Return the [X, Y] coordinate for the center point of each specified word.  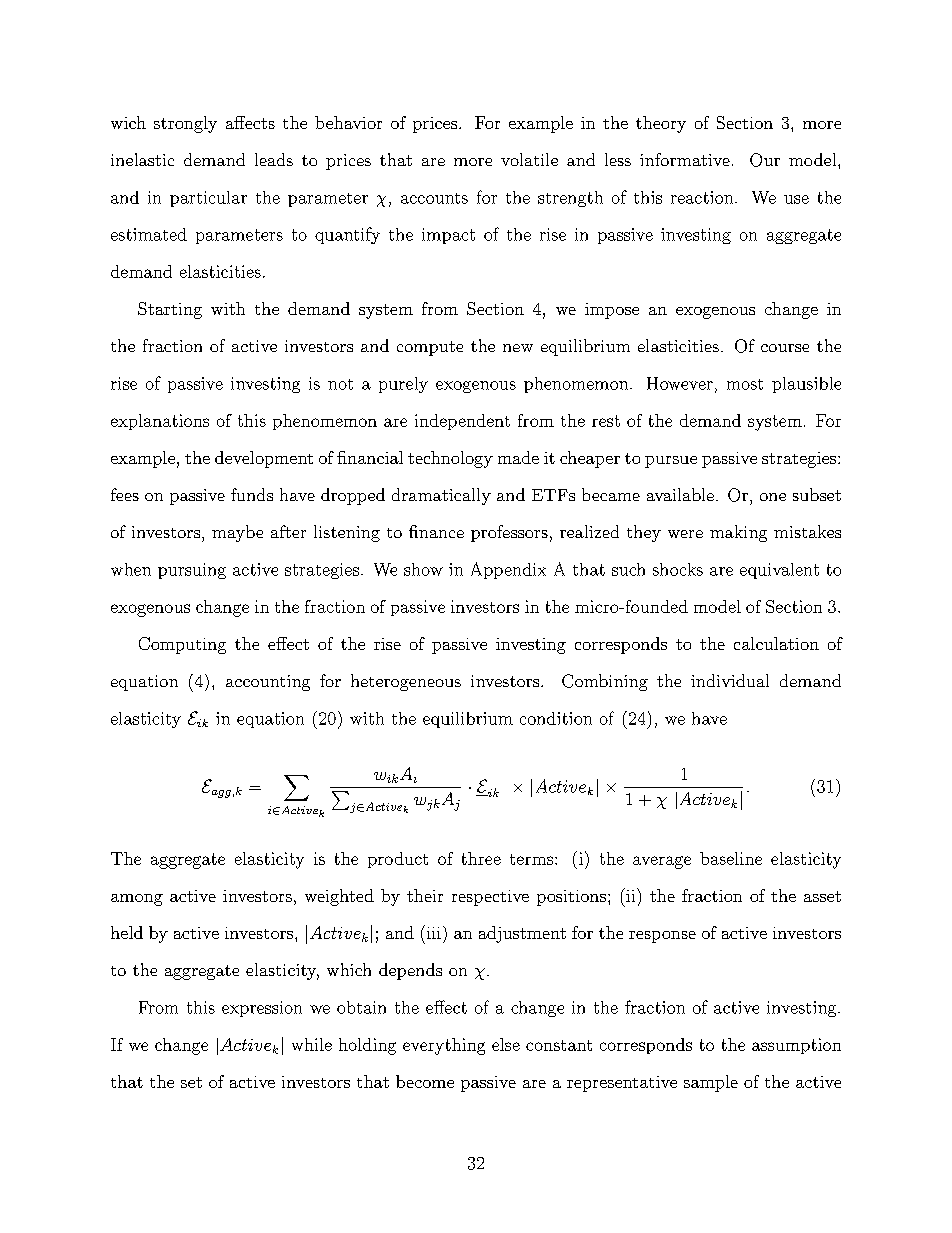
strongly [185, 124]
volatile [529, 159]
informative [685, 159]
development [264, 459]
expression [262, 1009]
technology [450, 459]
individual [730, 680]
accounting [268, 683]
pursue [671, 462]
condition [556, 718]
